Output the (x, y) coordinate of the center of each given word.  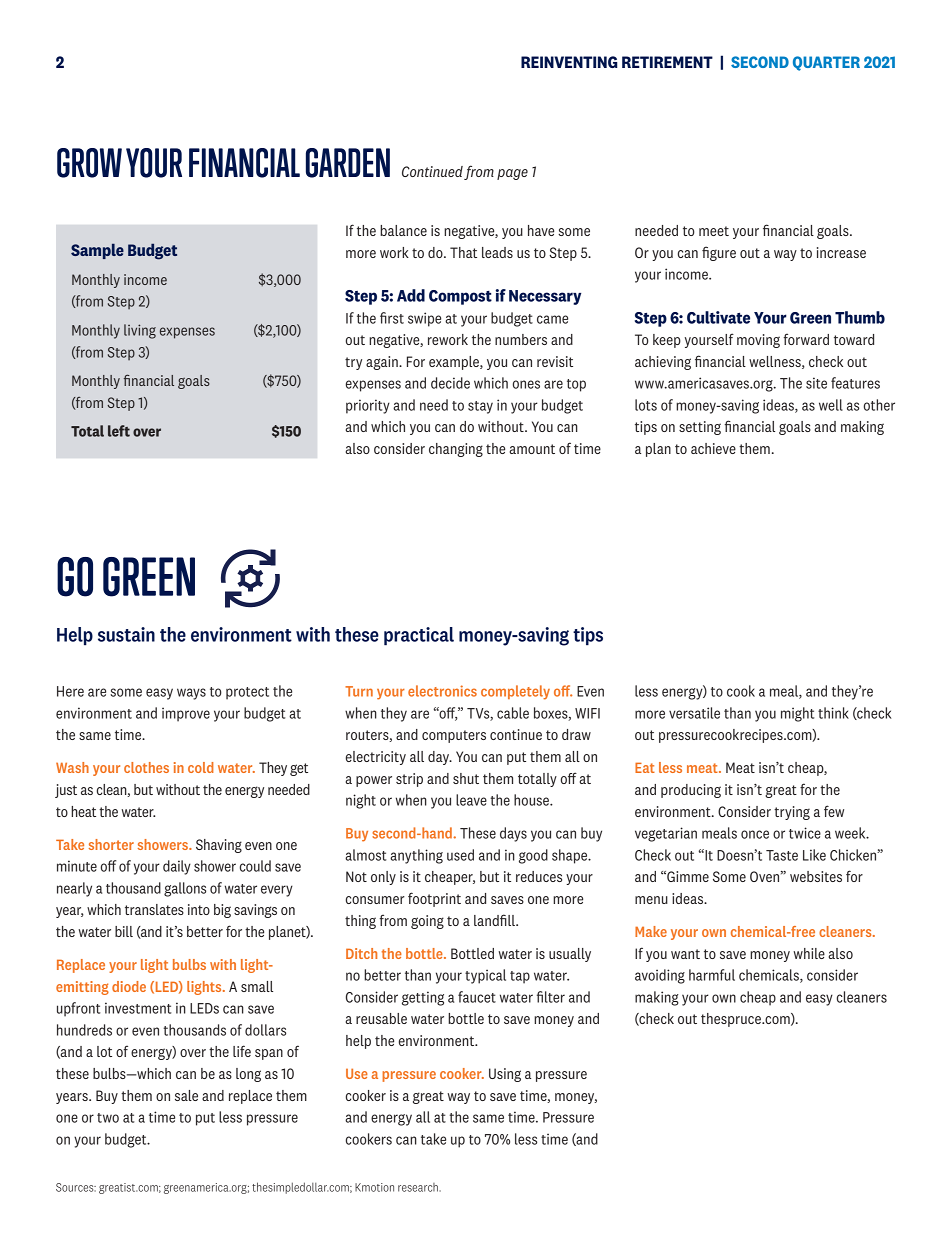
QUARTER (826, 63)
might (797, 714)
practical (419, 636)
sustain (126, 634)
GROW (89, 163)
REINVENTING (569, 62)
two (108, 1118)
